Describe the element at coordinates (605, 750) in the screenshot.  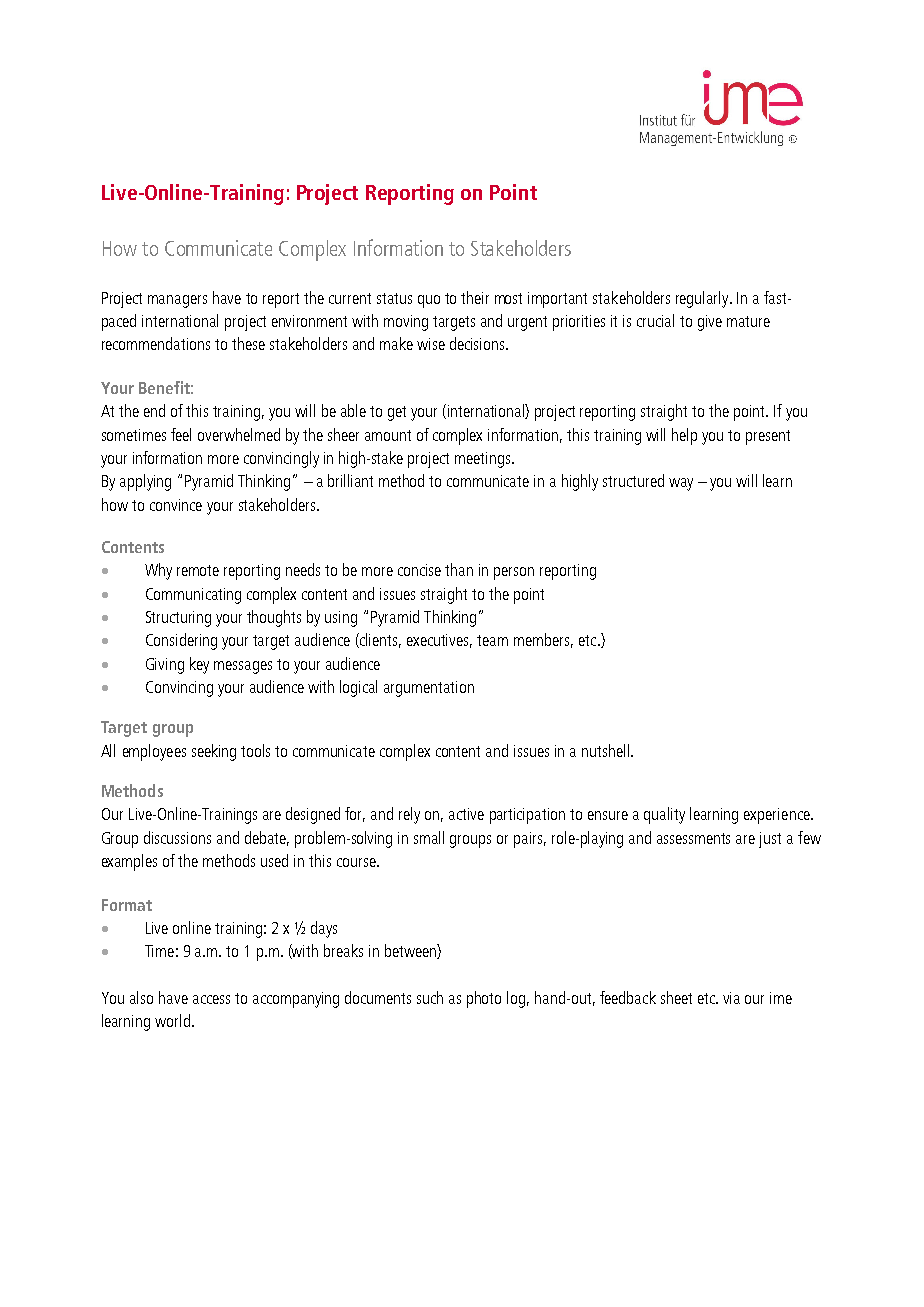
I see `nutshell` at that location.
